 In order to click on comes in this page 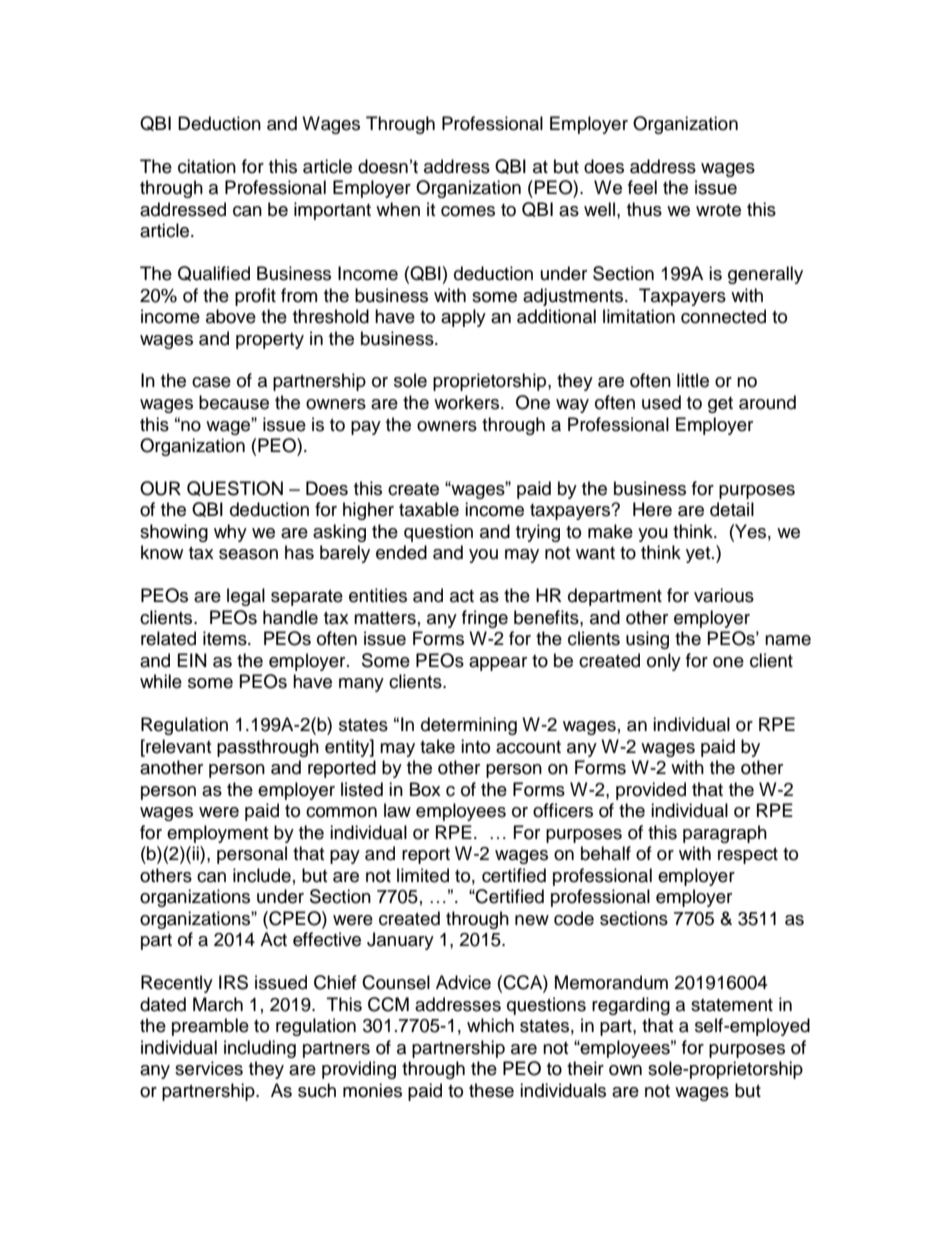, I will do `click(468, 211)`.
